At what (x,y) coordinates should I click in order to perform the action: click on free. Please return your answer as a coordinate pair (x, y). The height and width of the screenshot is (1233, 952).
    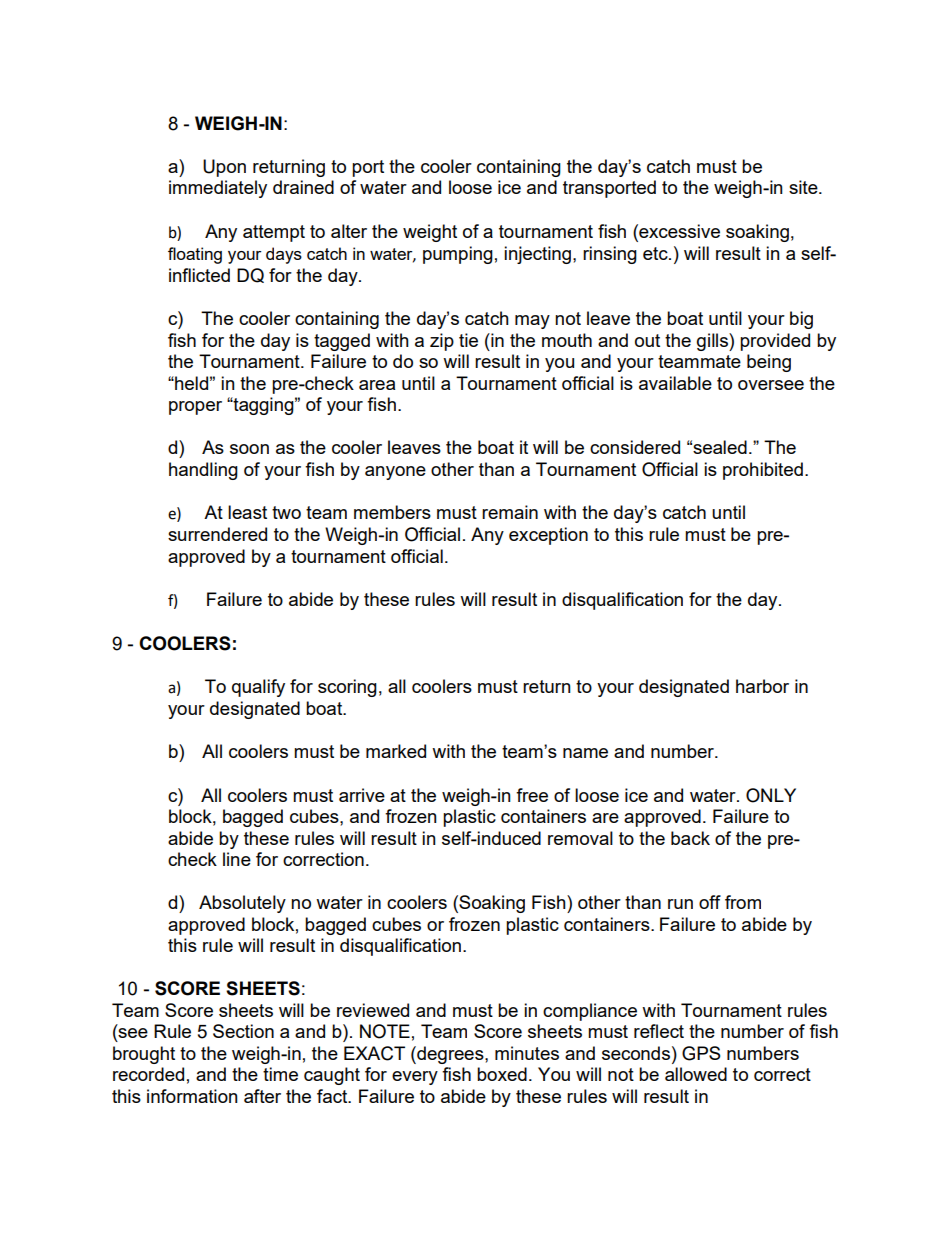
    Looking at the image, I should click on (532, 795).
